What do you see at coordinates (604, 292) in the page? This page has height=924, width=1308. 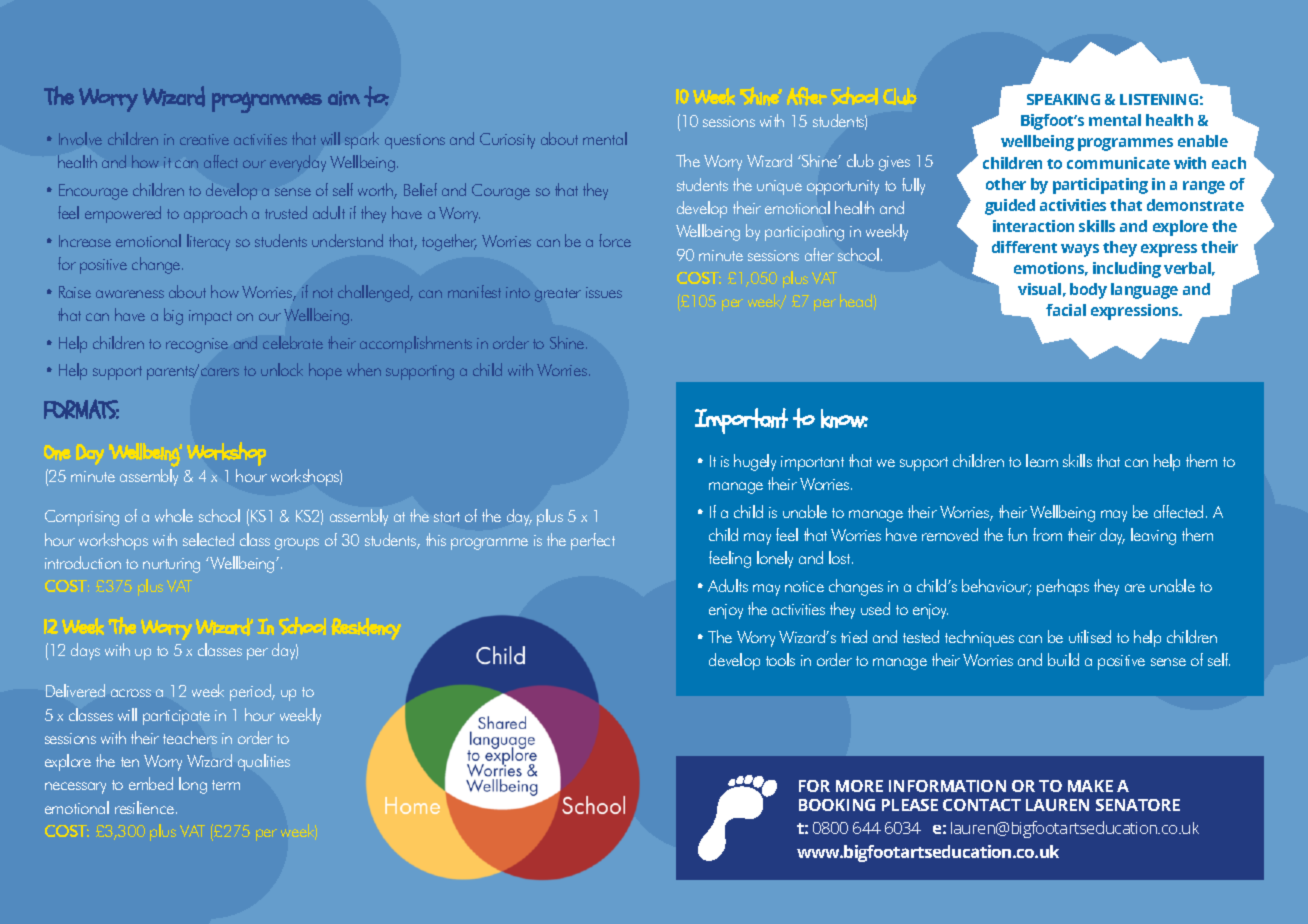 I see `issues` at bounding box center [604, 292].
